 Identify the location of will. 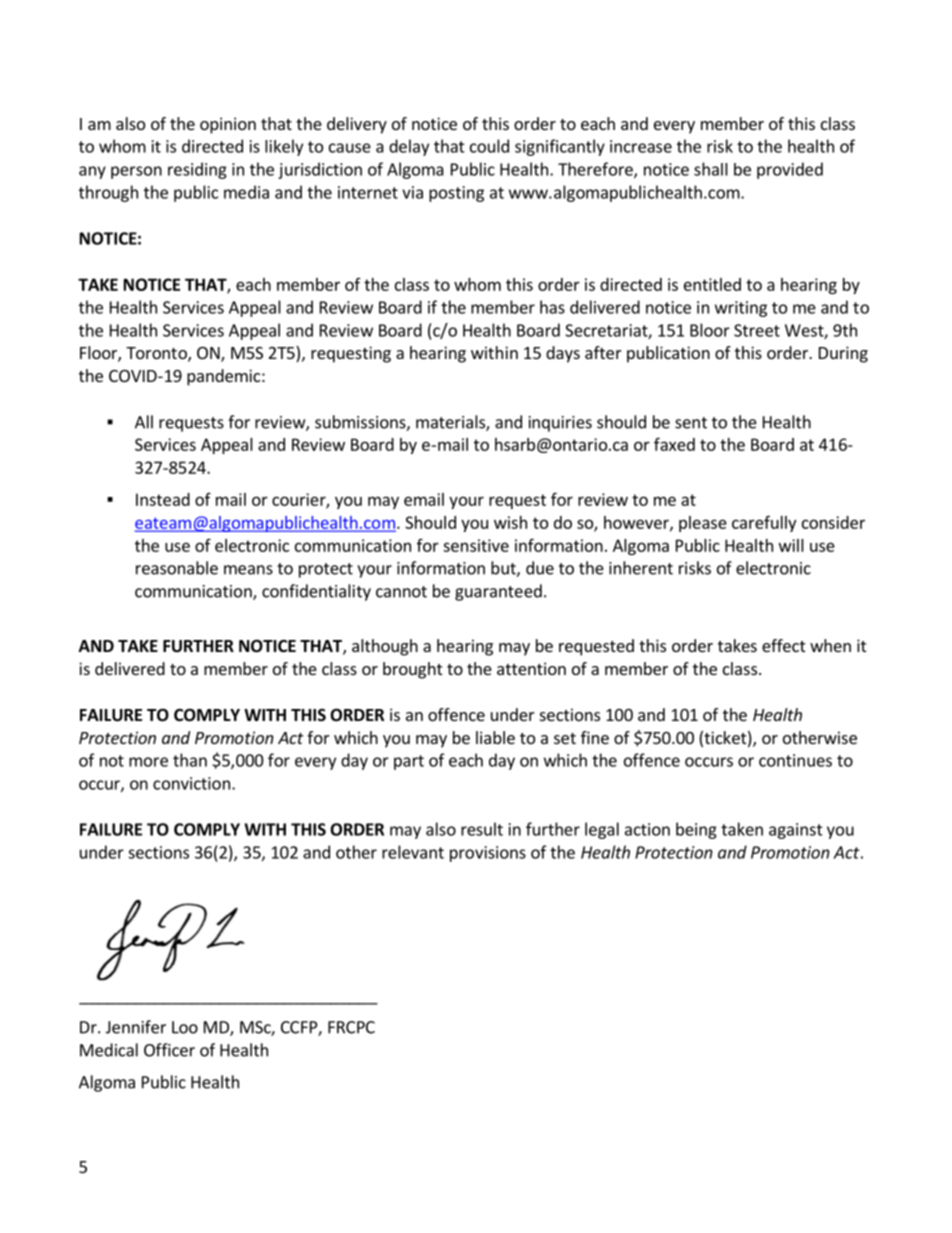
(791, 545).
